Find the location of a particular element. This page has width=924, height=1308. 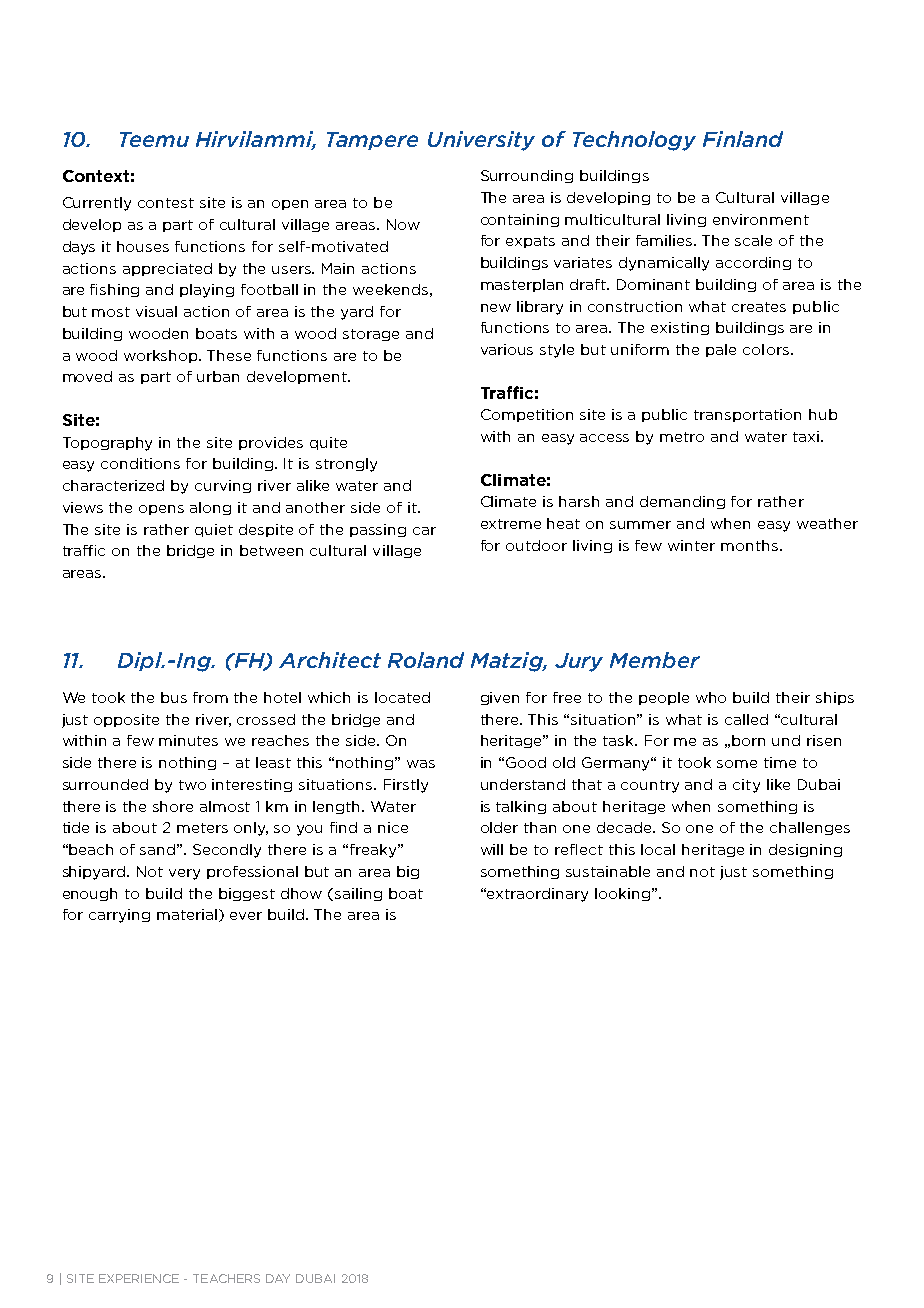

bus is located at coordinates (174, 697).
